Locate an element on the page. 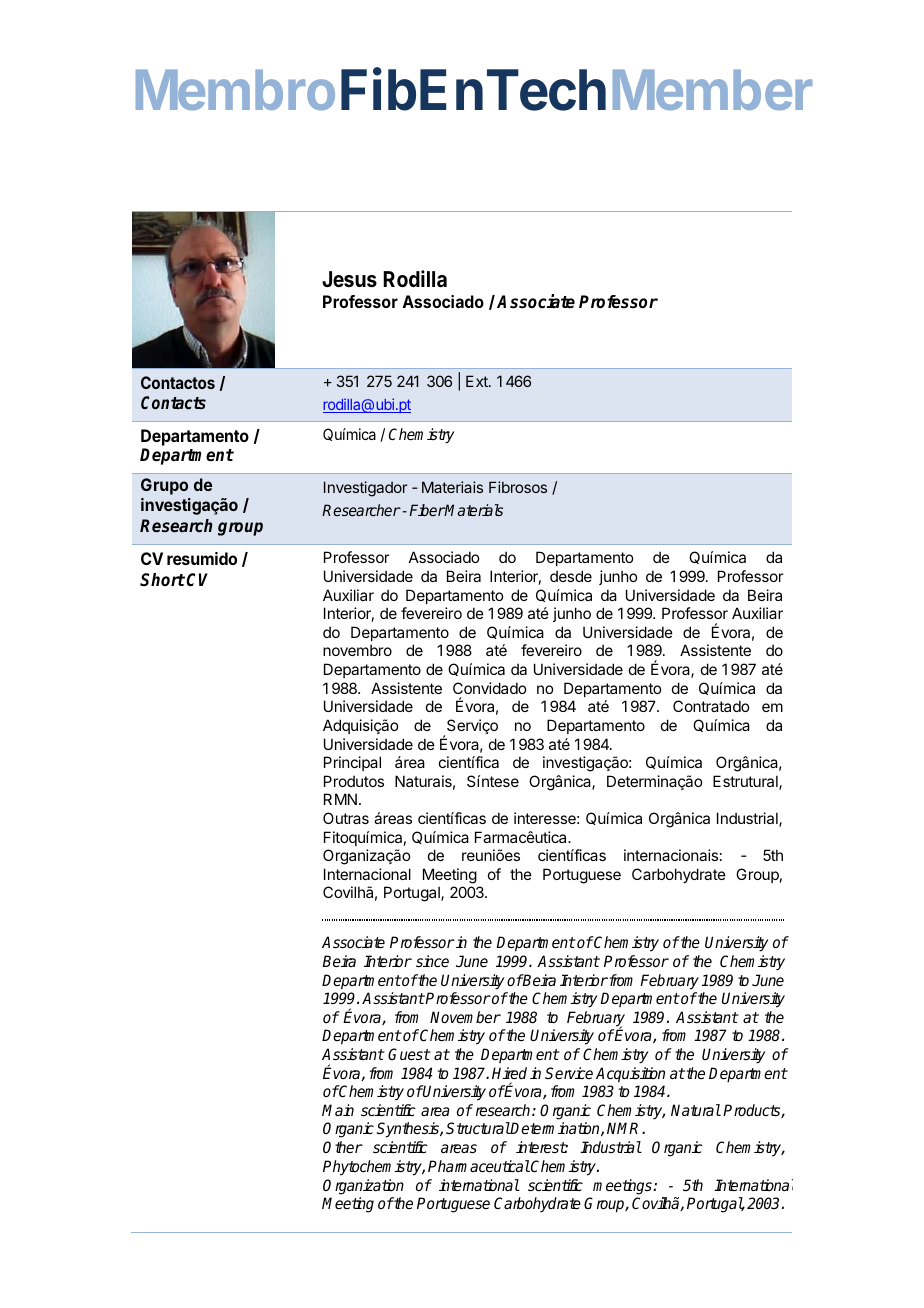  since is located at coordinates (432, 961).
